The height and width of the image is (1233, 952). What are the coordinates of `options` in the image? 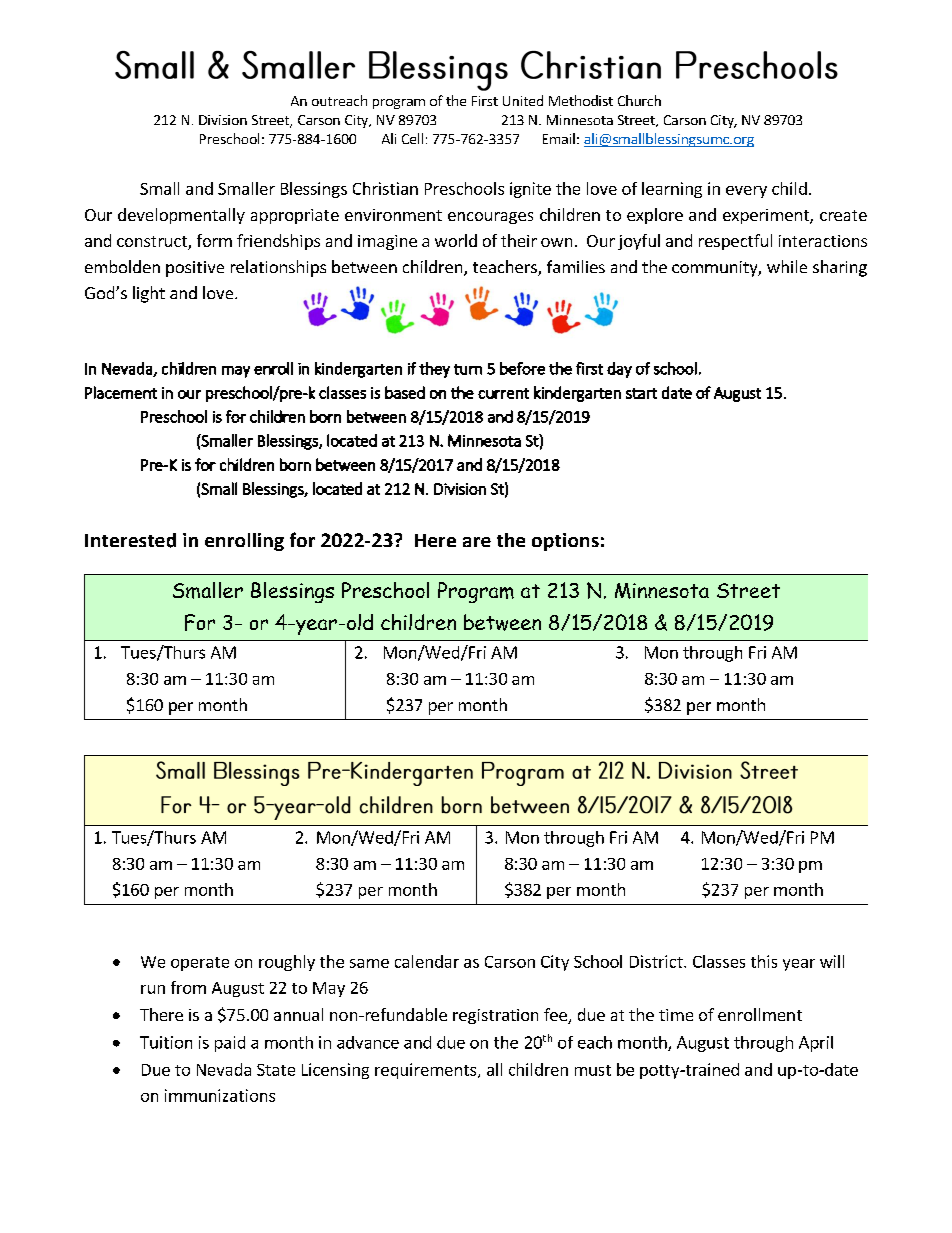 It's located at (565, 542).
